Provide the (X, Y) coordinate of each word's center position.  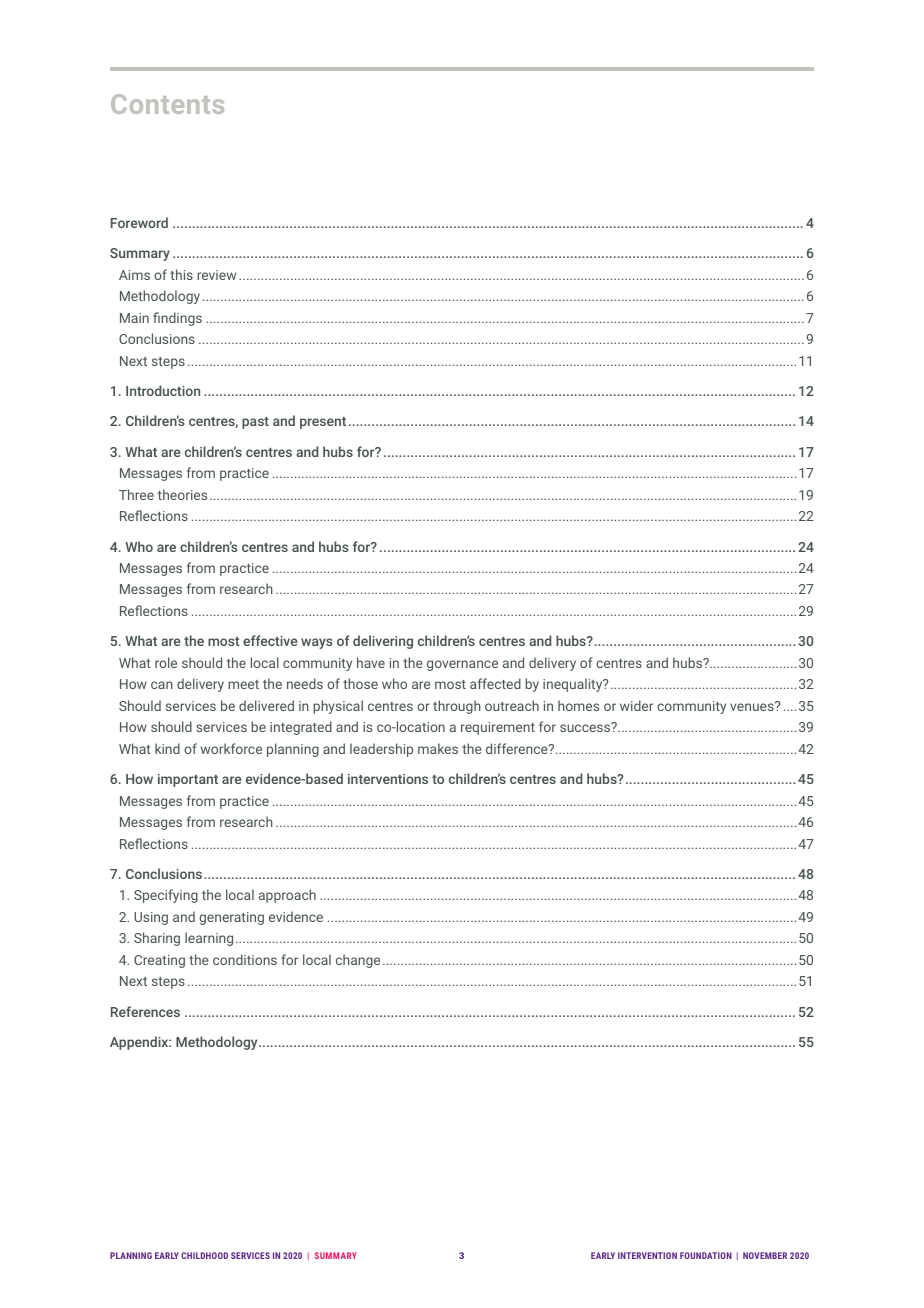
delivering (383, 642)
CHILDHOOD (204, 1255)
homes (578, 705)
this (181, 274)
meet (243, 684)
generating (231, 918)
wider (636, 705)
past (255, 423)
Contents (167, 104)
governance (462, 665)
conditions (245, 959)
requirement (498, 728)
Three (136, 494)
